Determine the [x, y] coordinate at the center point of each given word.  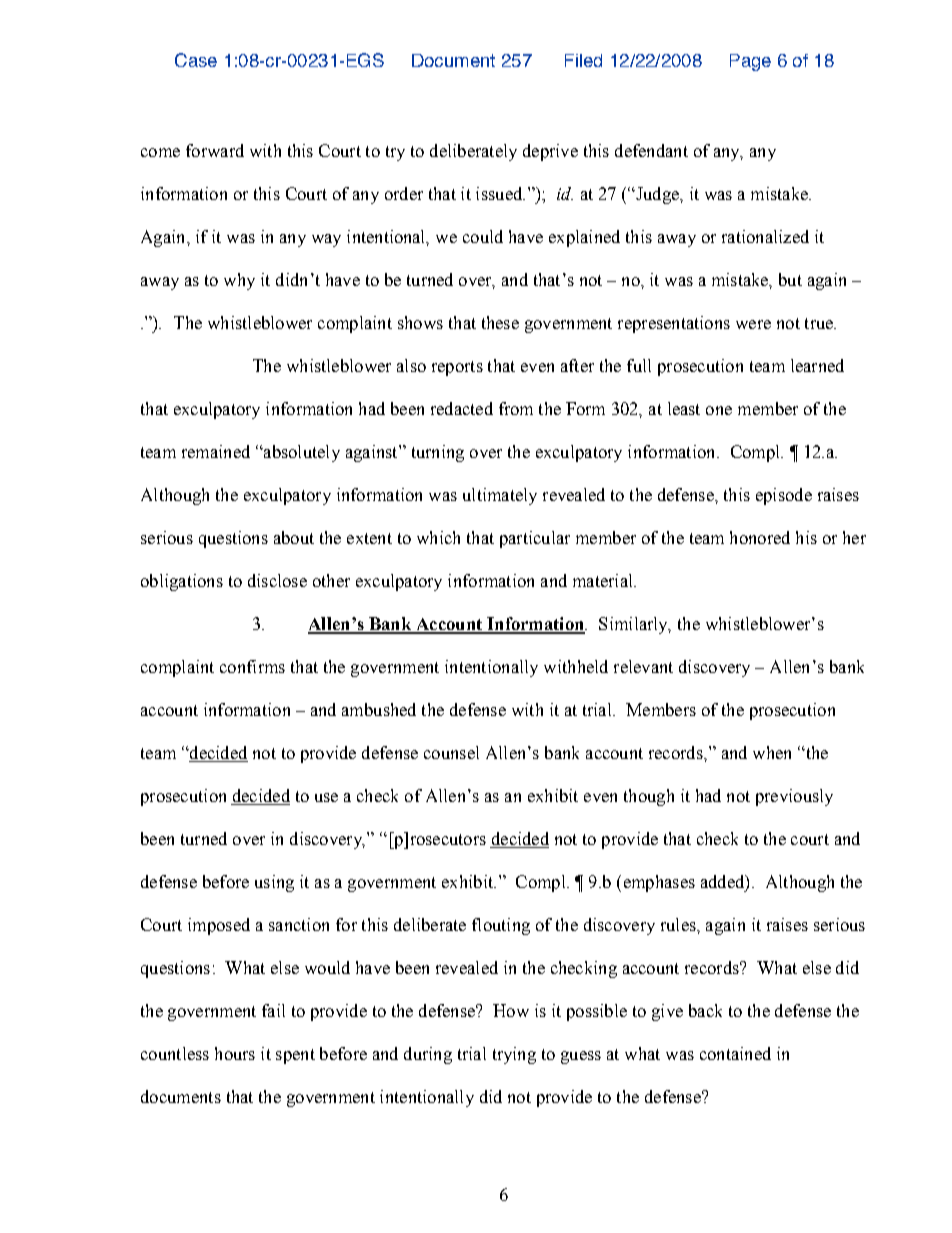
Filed [583, 60]
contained [735, 1053]
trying [514, 1055]
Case [196, 60]
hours [235, 1053]
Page [750, 62]
